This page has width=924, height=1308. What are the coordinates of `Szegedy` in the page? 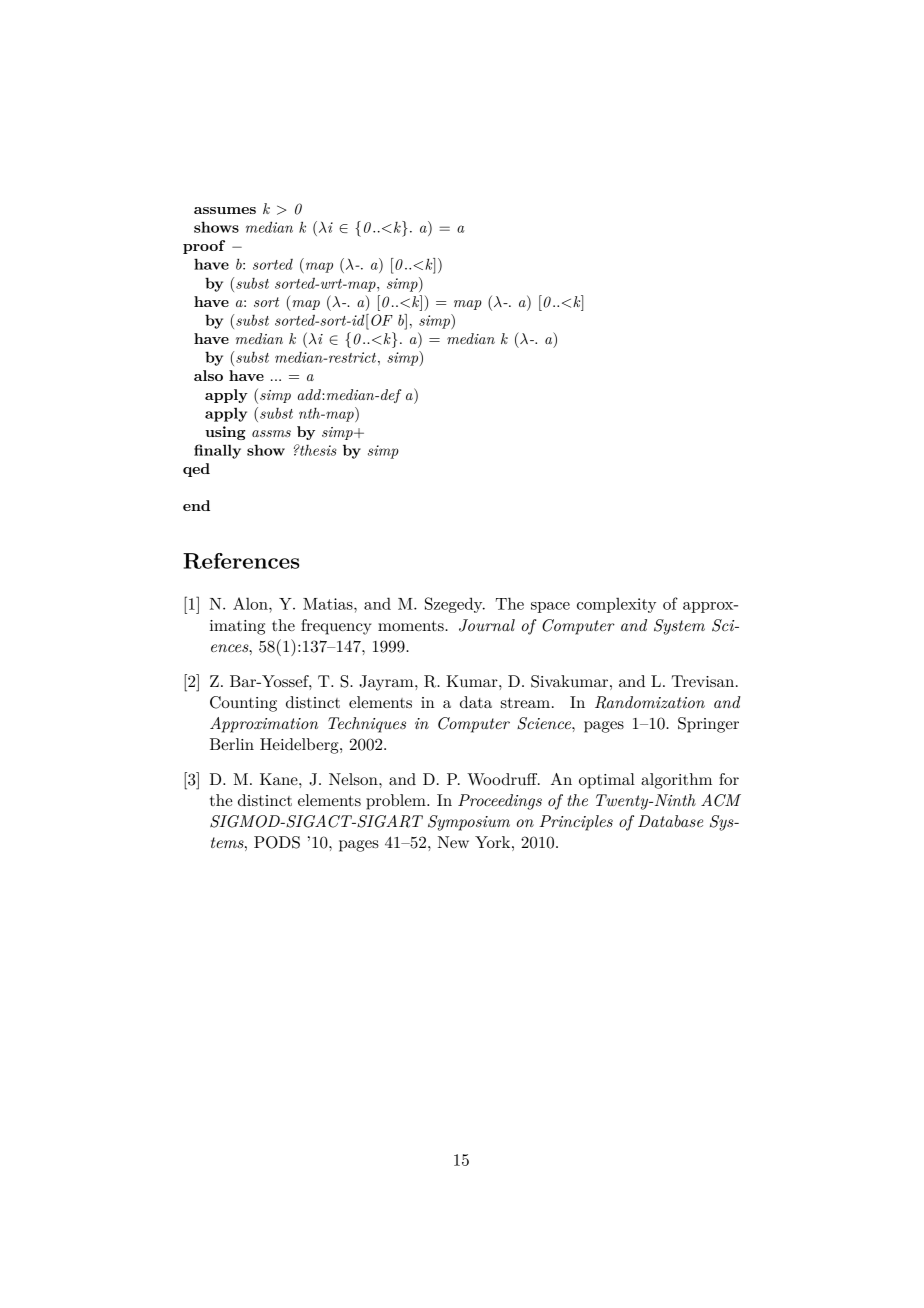 It's located at (455, 605).
